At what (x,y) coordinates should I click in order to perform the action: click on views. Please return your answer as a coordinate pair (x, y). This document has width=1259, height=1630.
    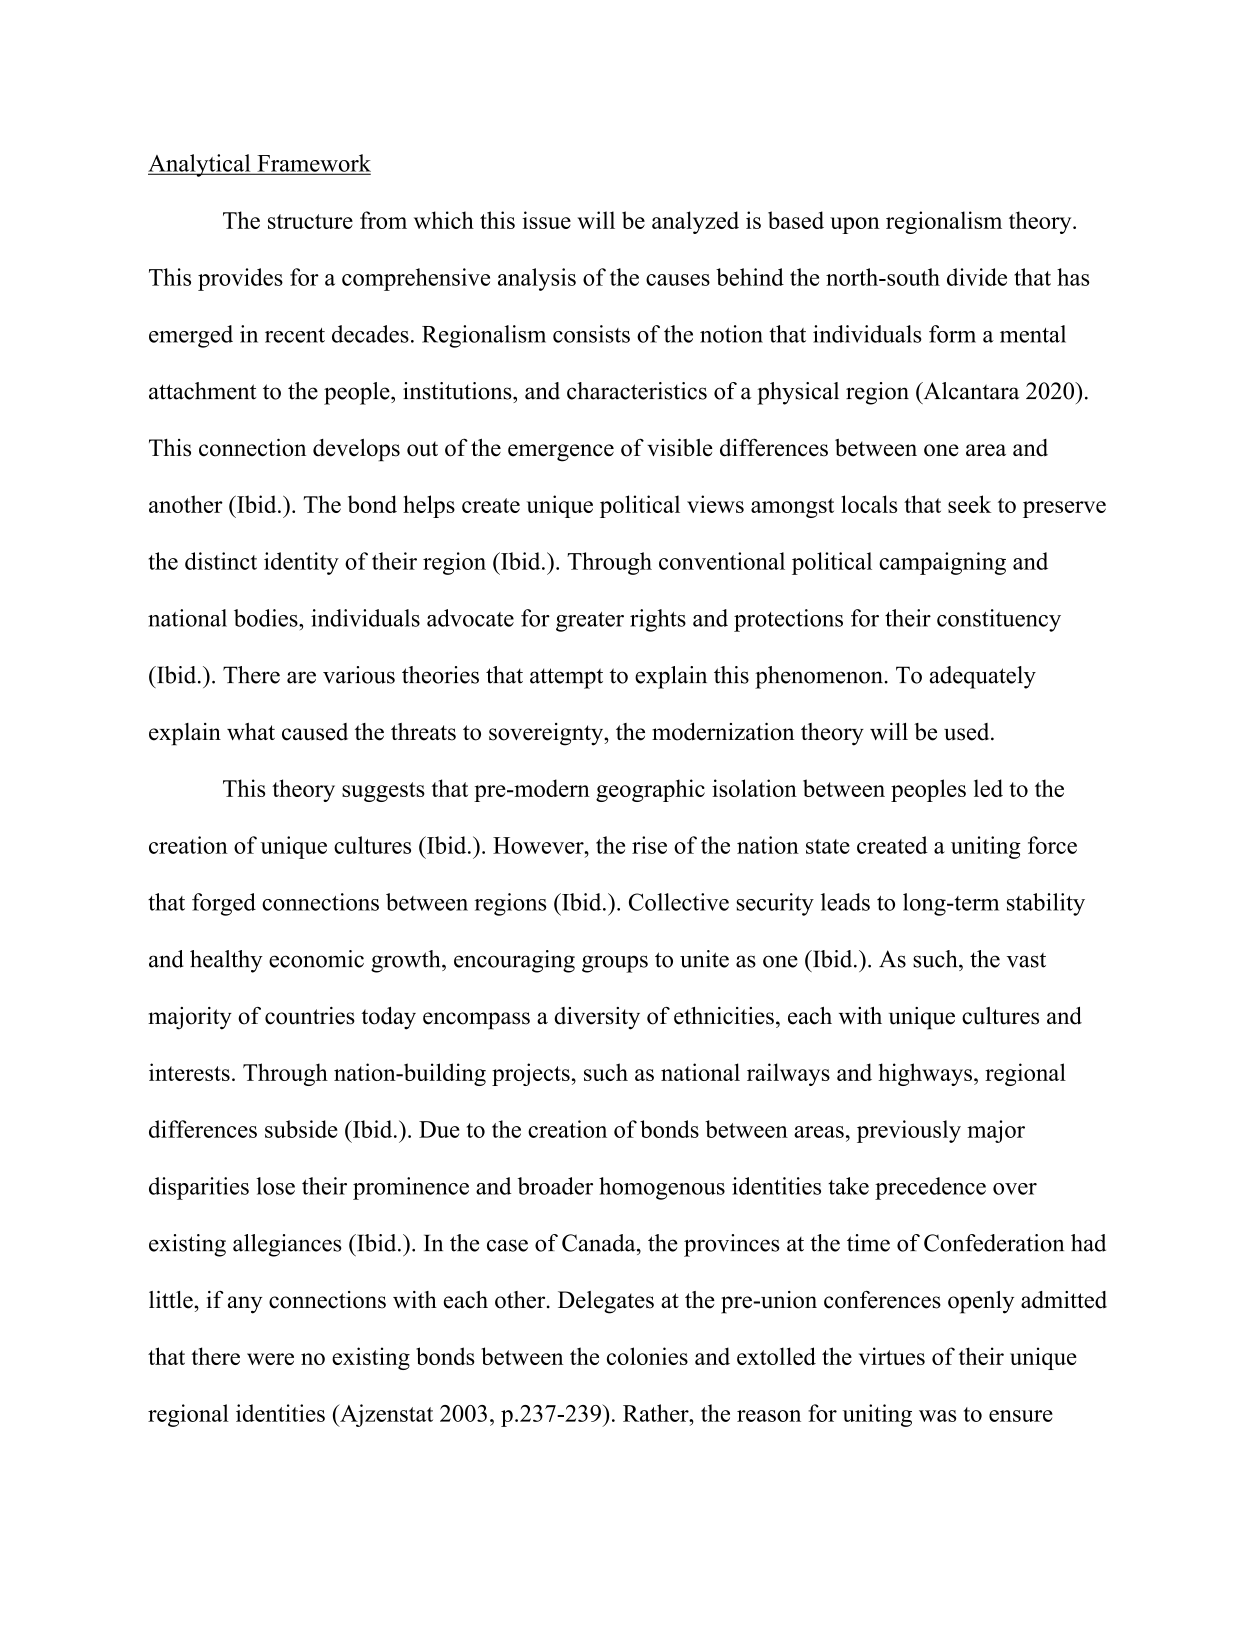
    Looking at the image, I should click on (715, 504).
